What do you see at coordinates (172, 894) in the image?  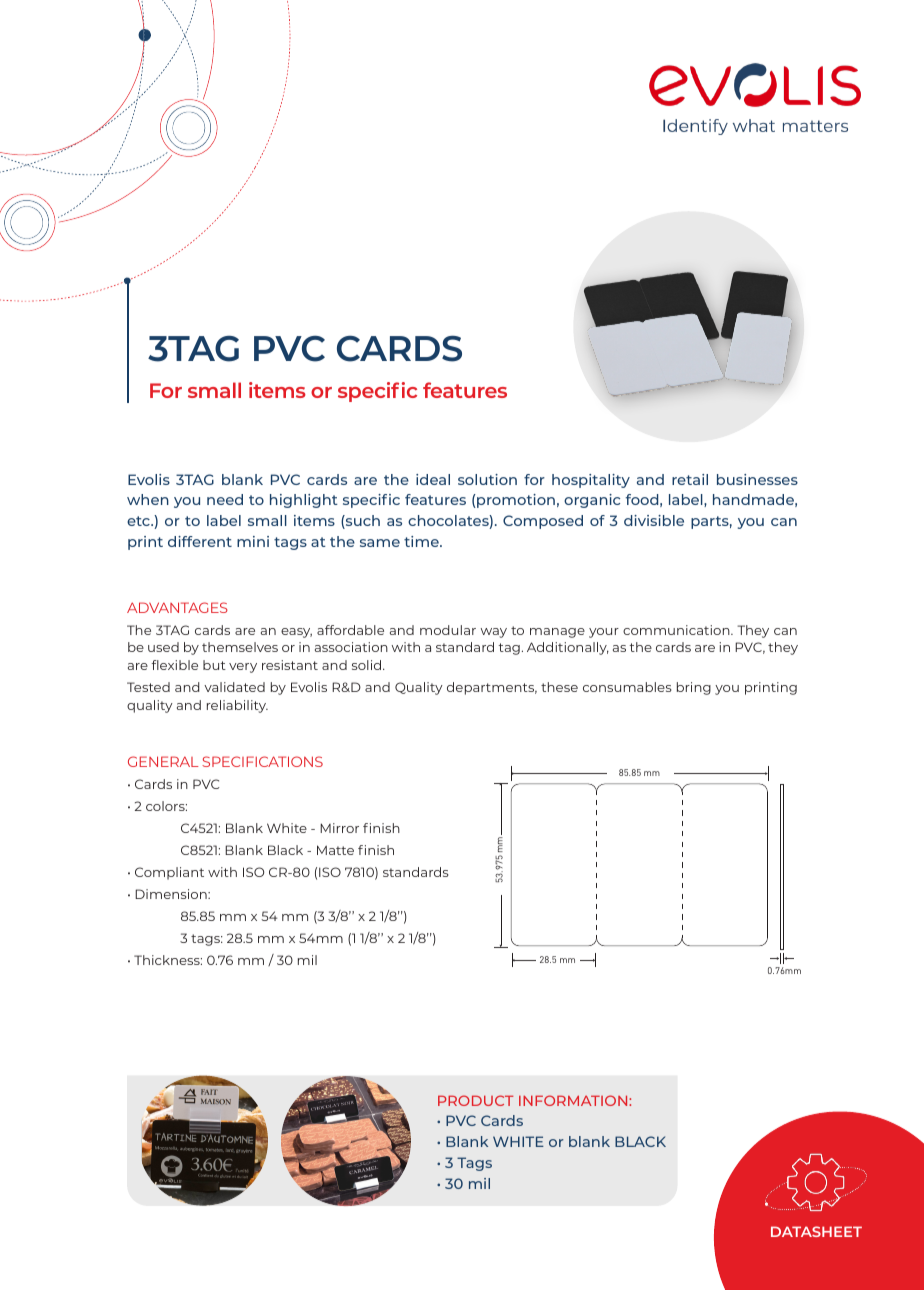 I see `Dimension` at bounding box center [172, 894].
